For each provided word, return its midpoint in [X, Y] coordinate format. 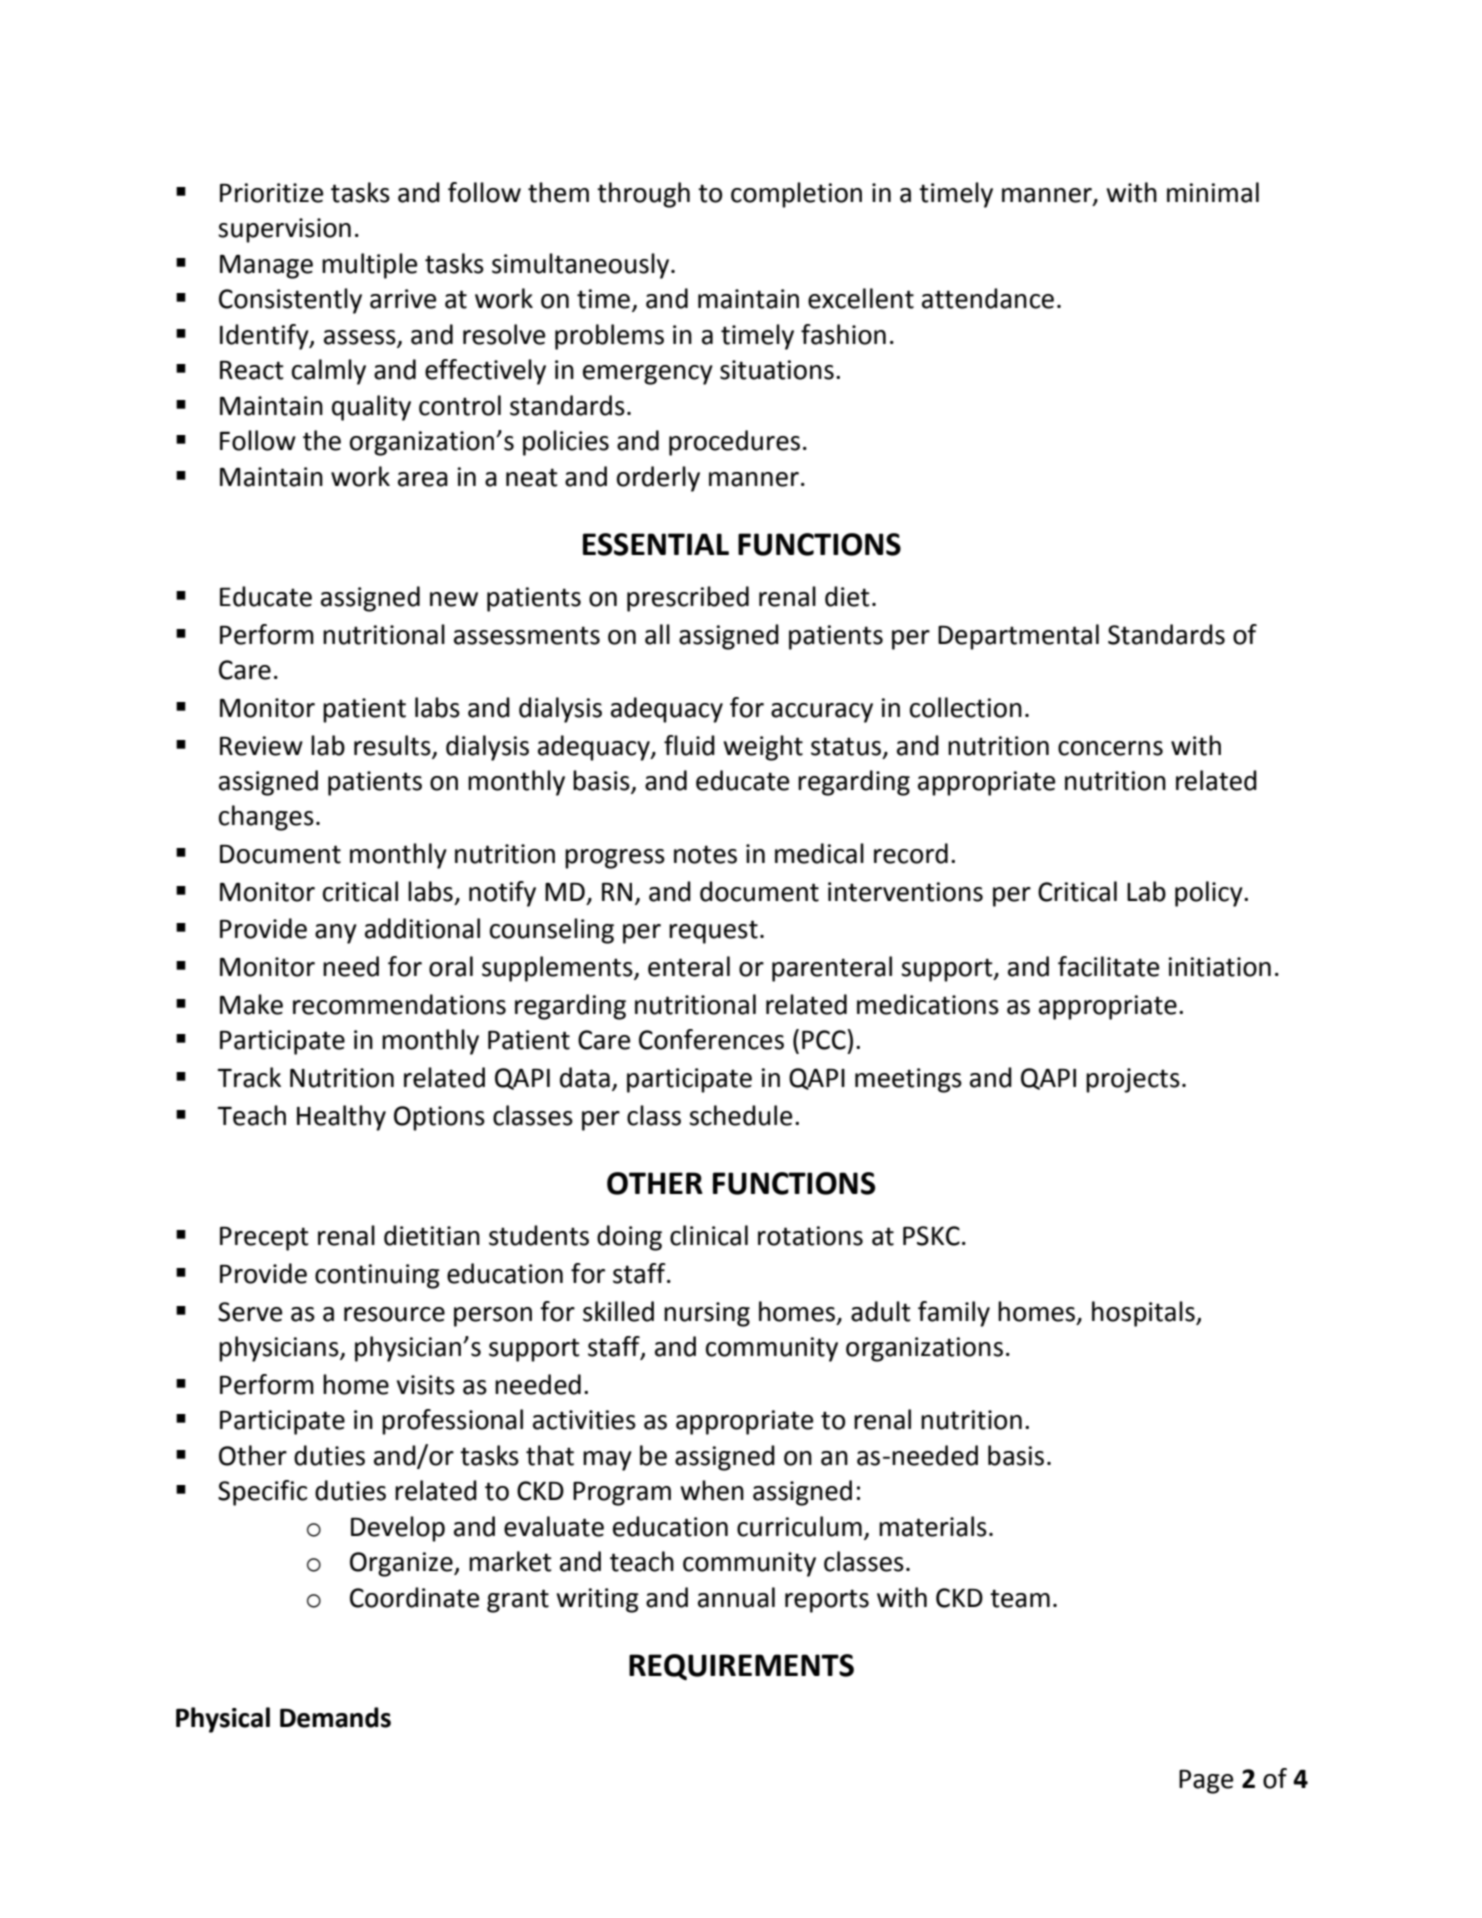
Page [1206, 1782]
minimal [1213, 192]
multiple [369, 266]
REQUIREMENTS [741, 1667]
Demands [335, 1717]
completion [796, 195]
